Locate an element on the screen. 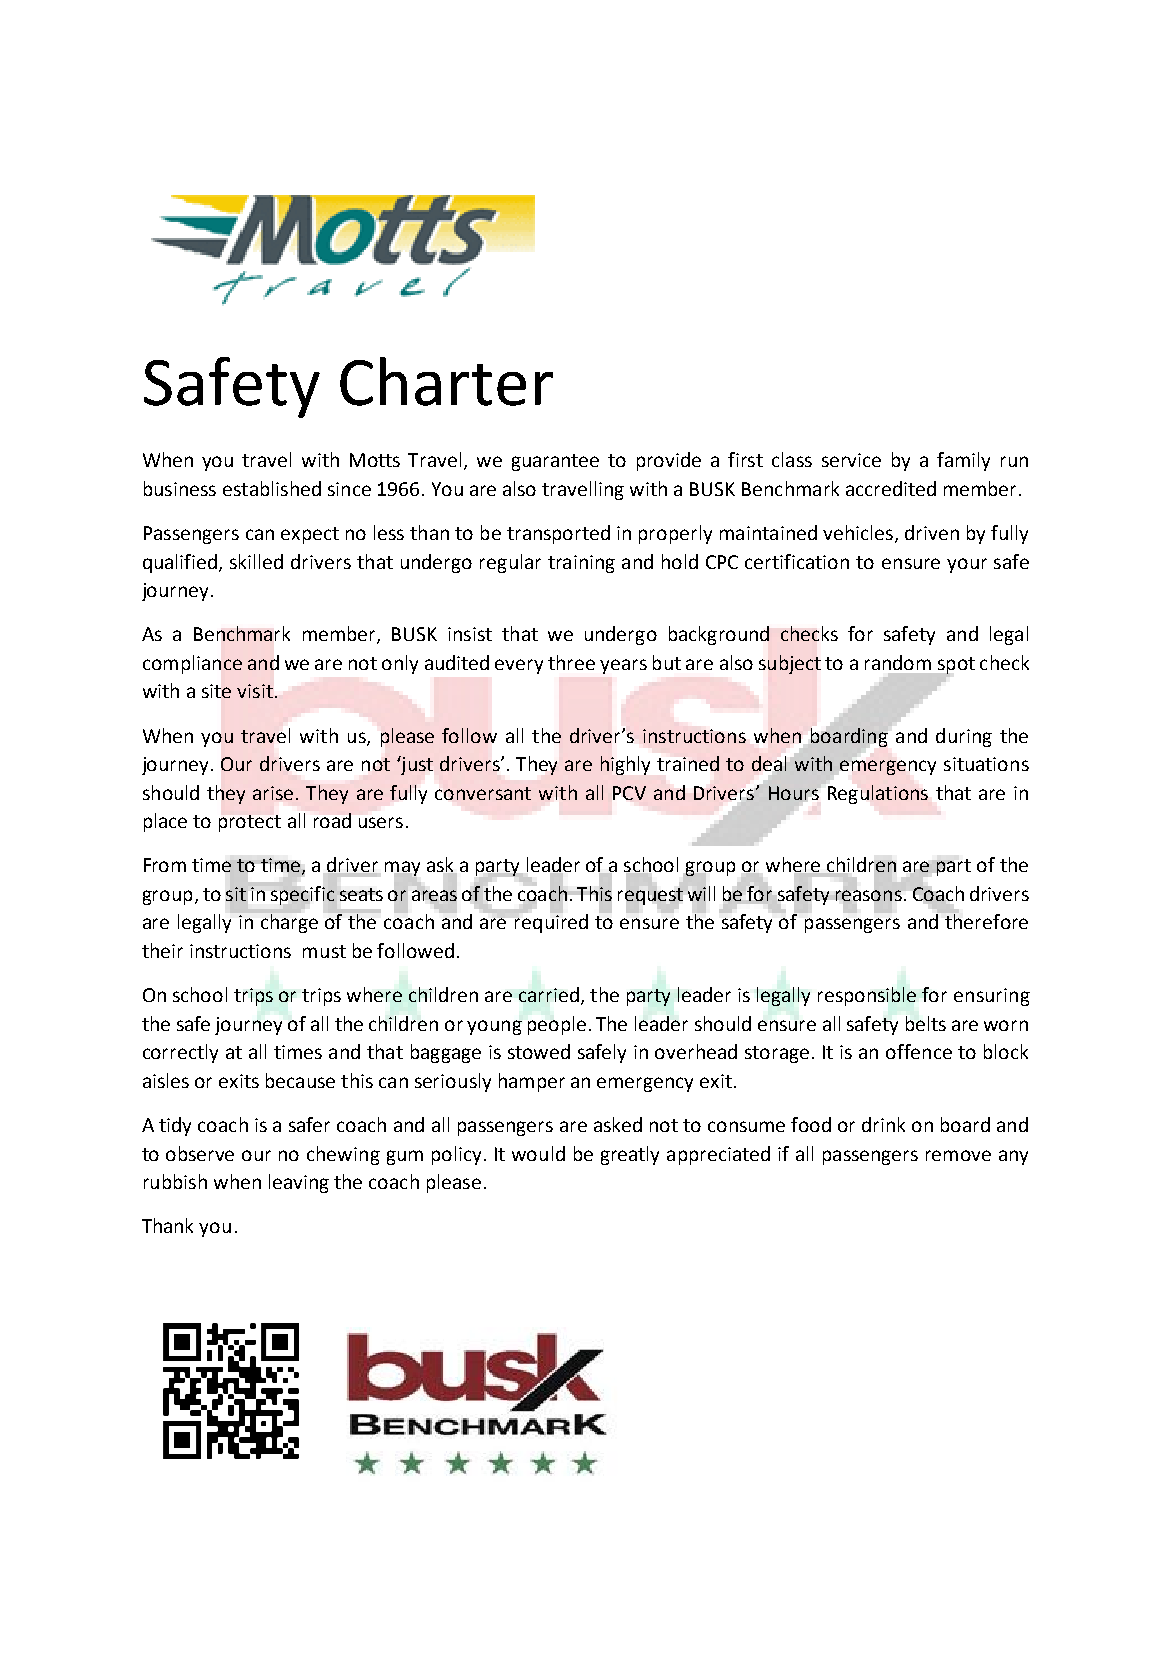  family is located at coordinates (963, 461).
